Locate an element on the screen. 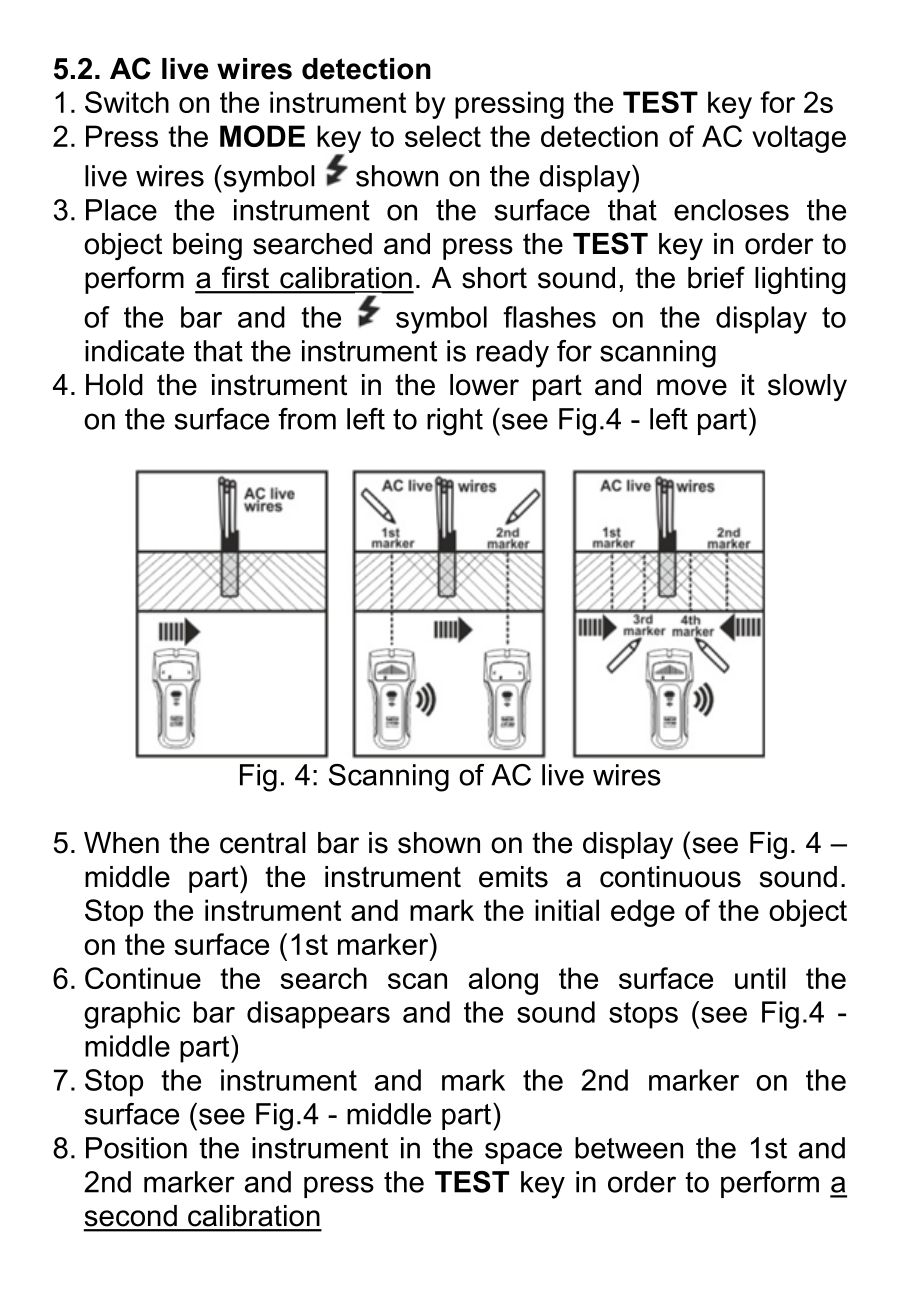  move is located at coordinates (692, 387).
